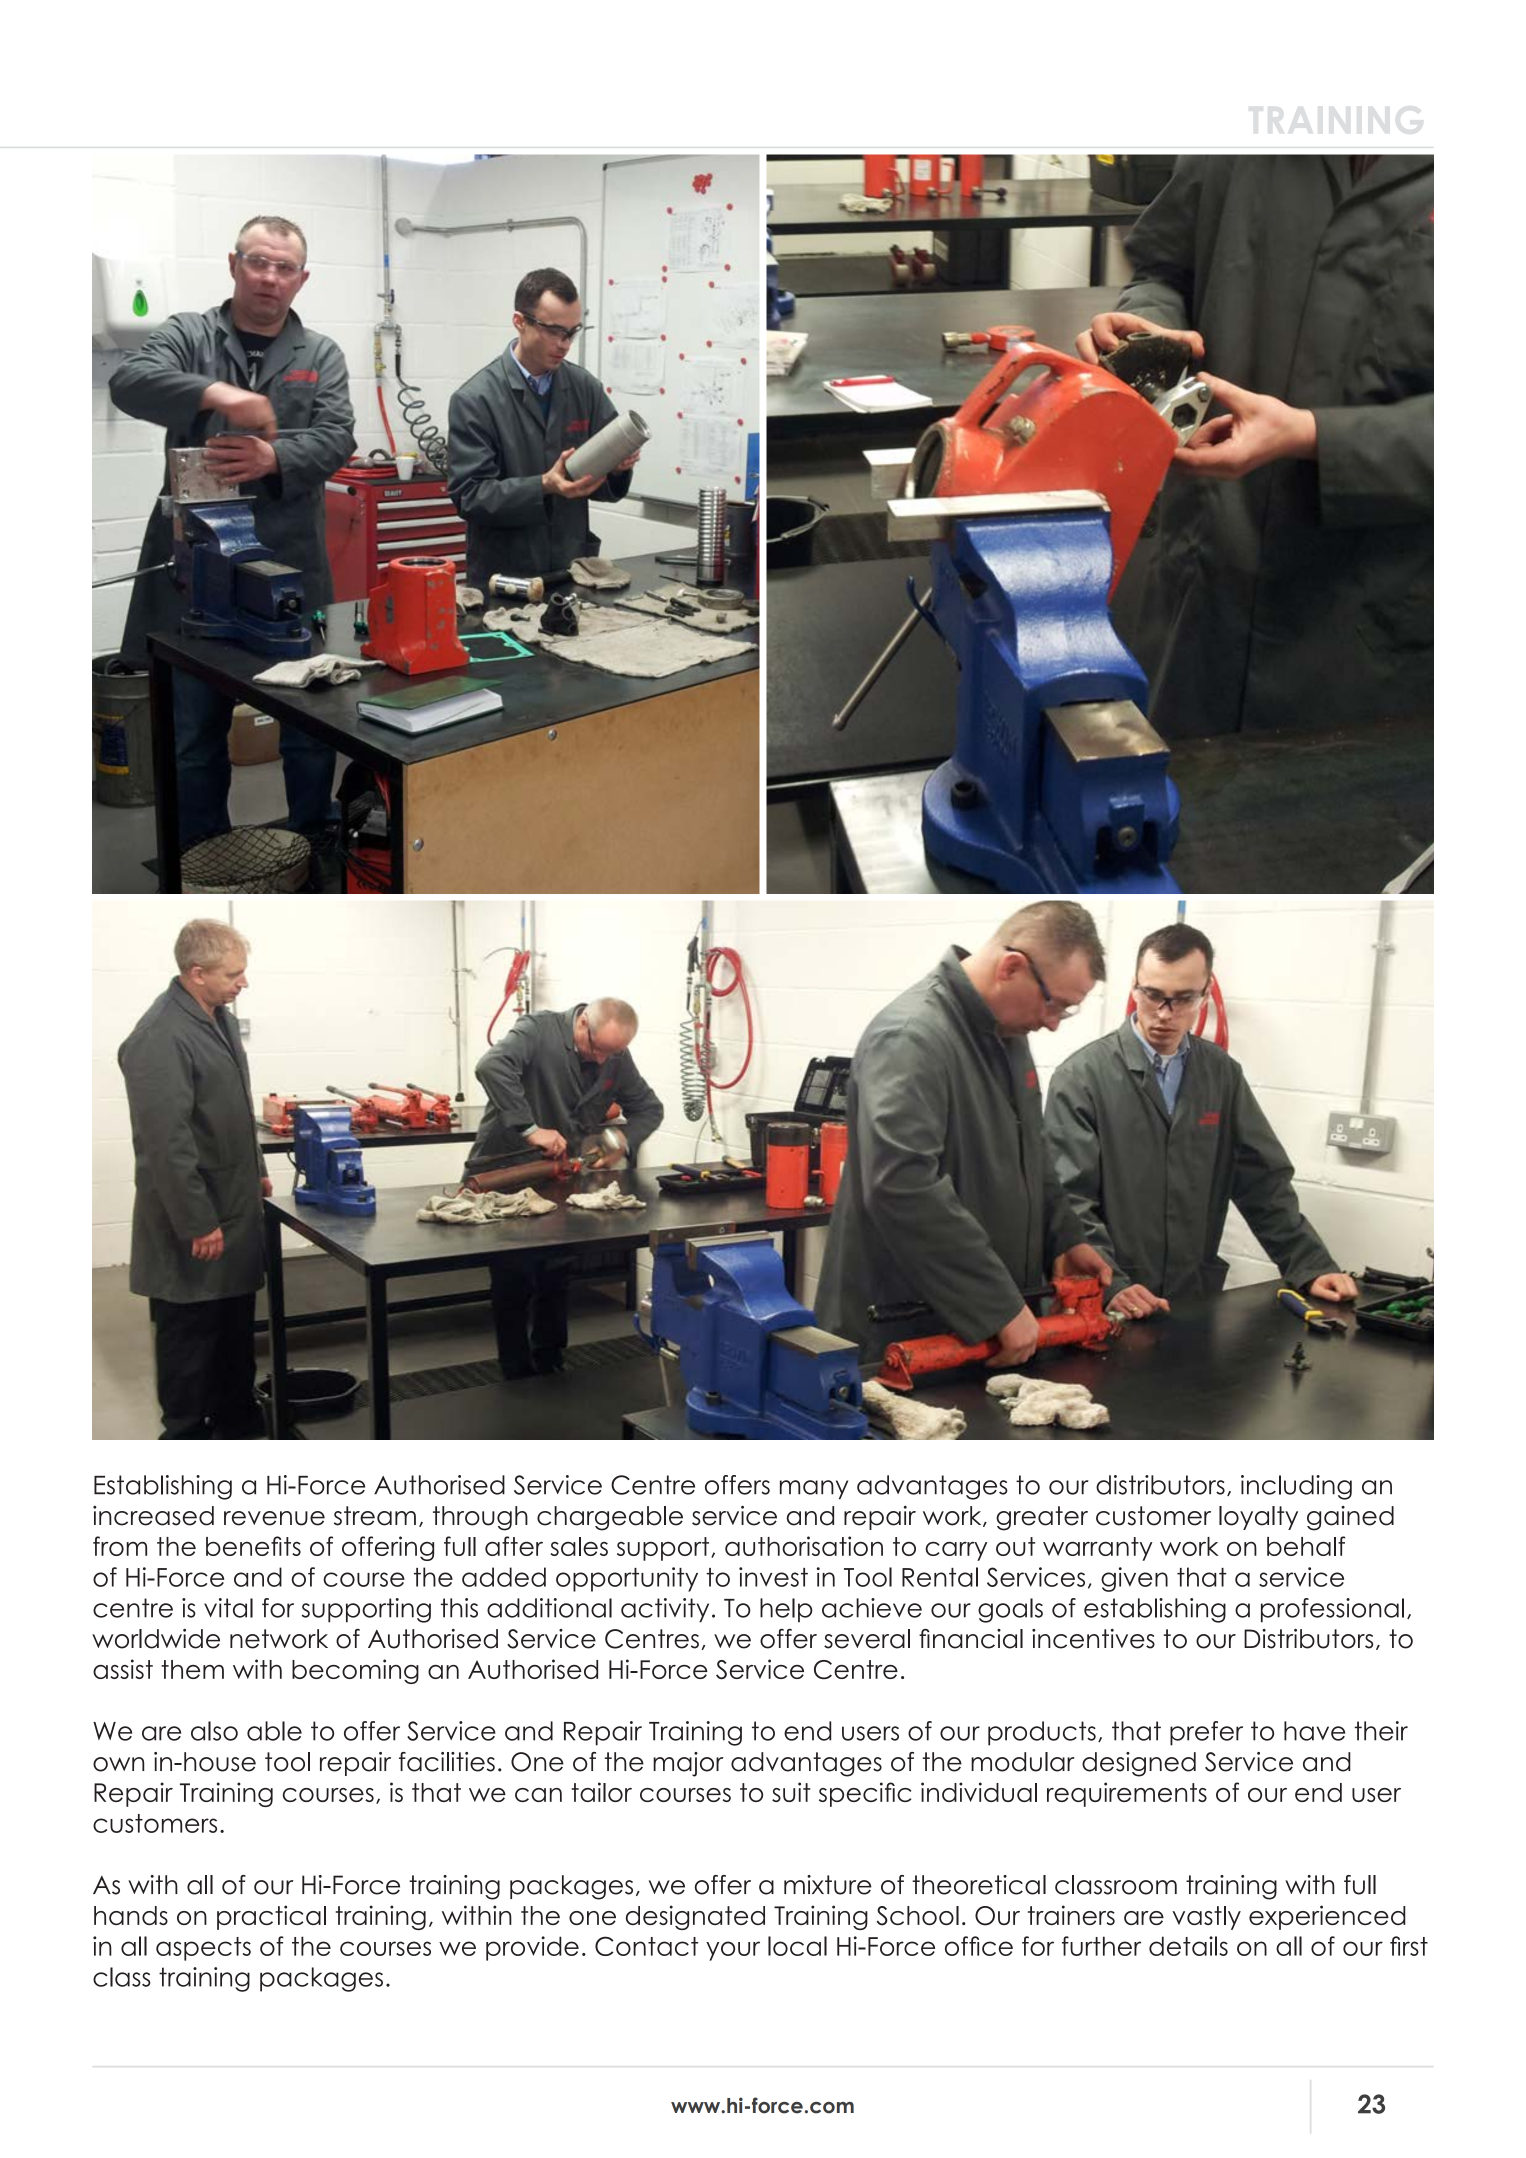  I want to click on local, so click(797, 1946).
